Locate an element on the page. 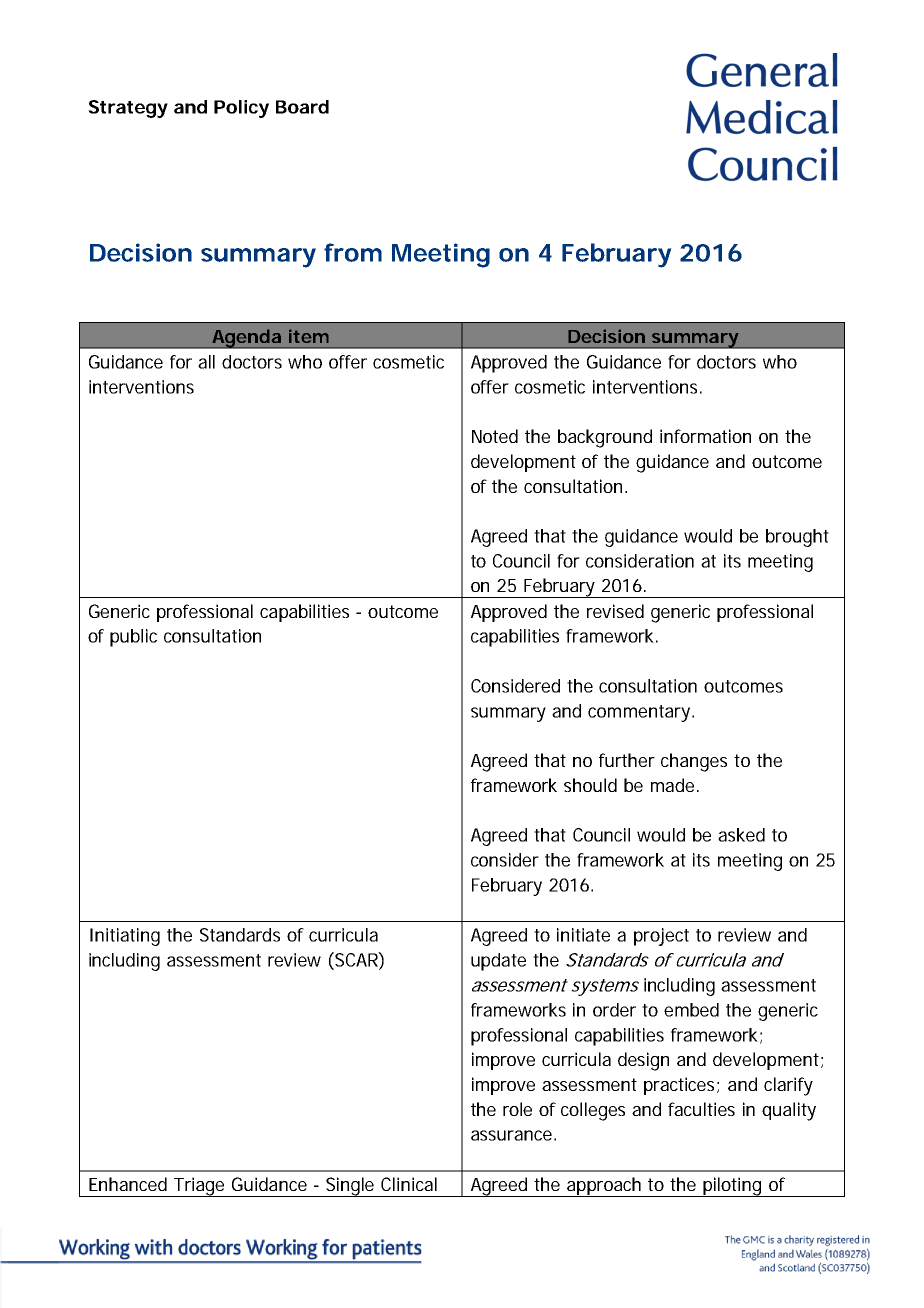 Image resolution: width=924 pixels, height=1308 pixels. public is located at coordinates (133, 638).
